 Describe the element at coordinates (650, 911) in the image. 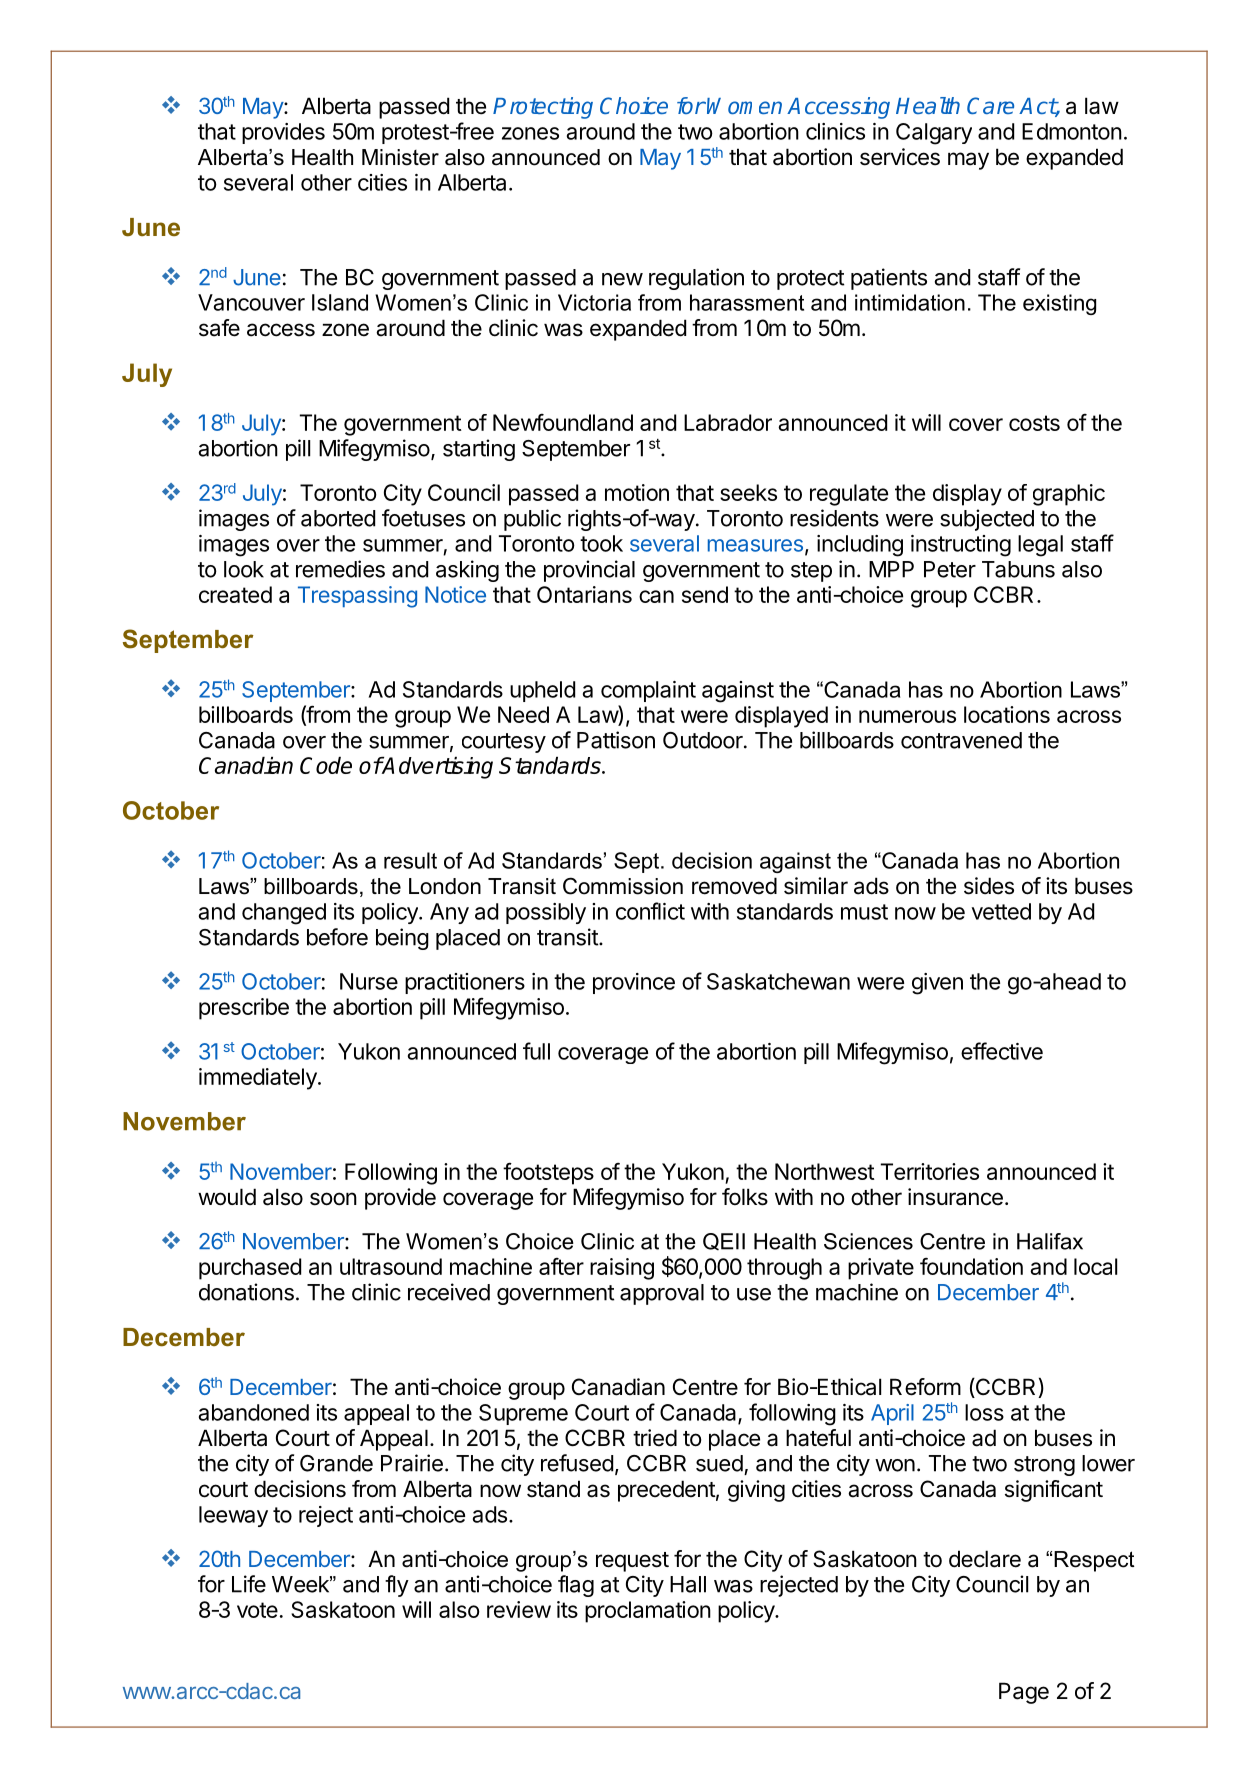

I see `conflict` at that location.
